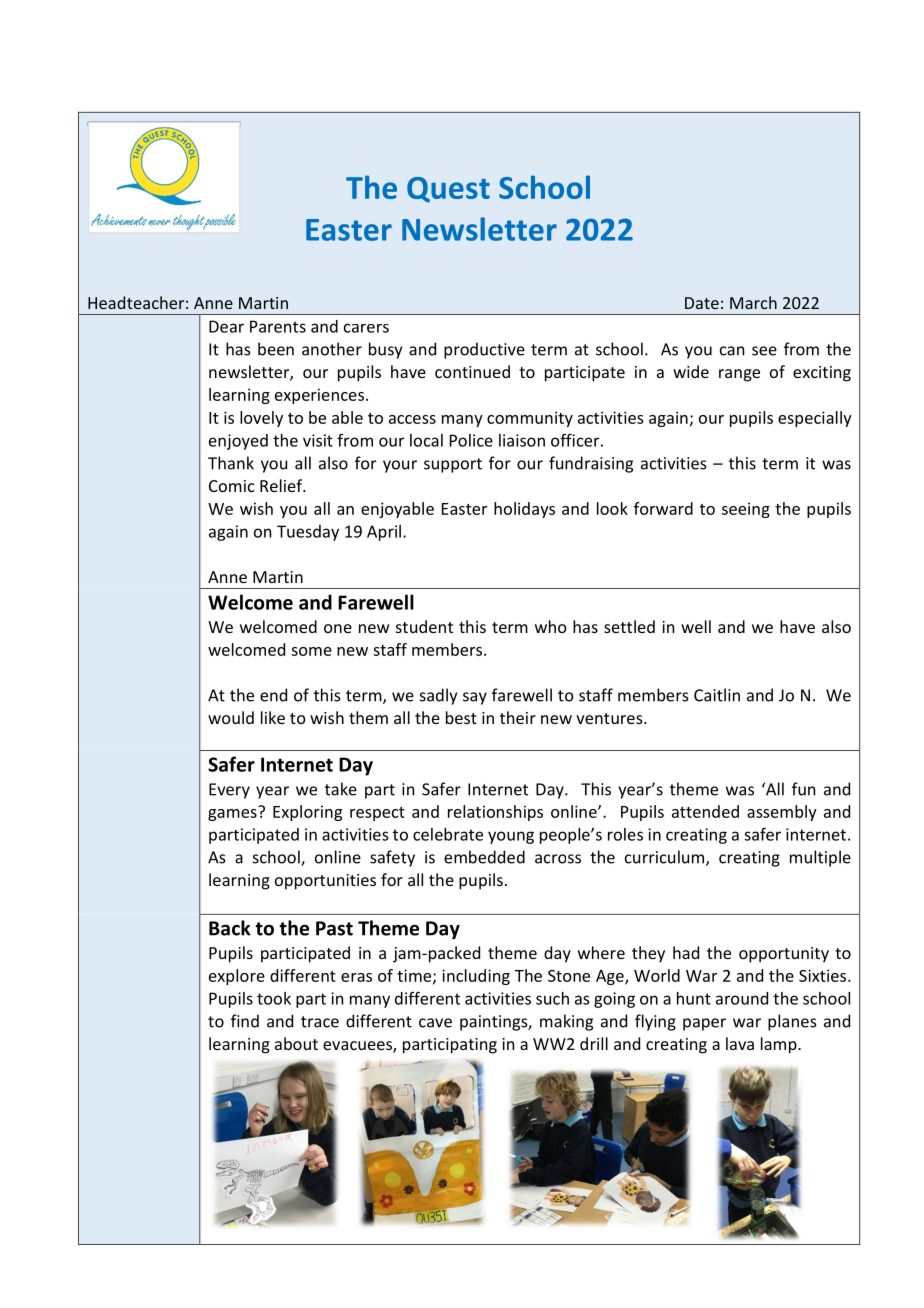 The image size is (924, 1308). What do you see at coordinates (320, 1022) in the screenshot?
I see `trace` at bounding box center [320, 1022].
